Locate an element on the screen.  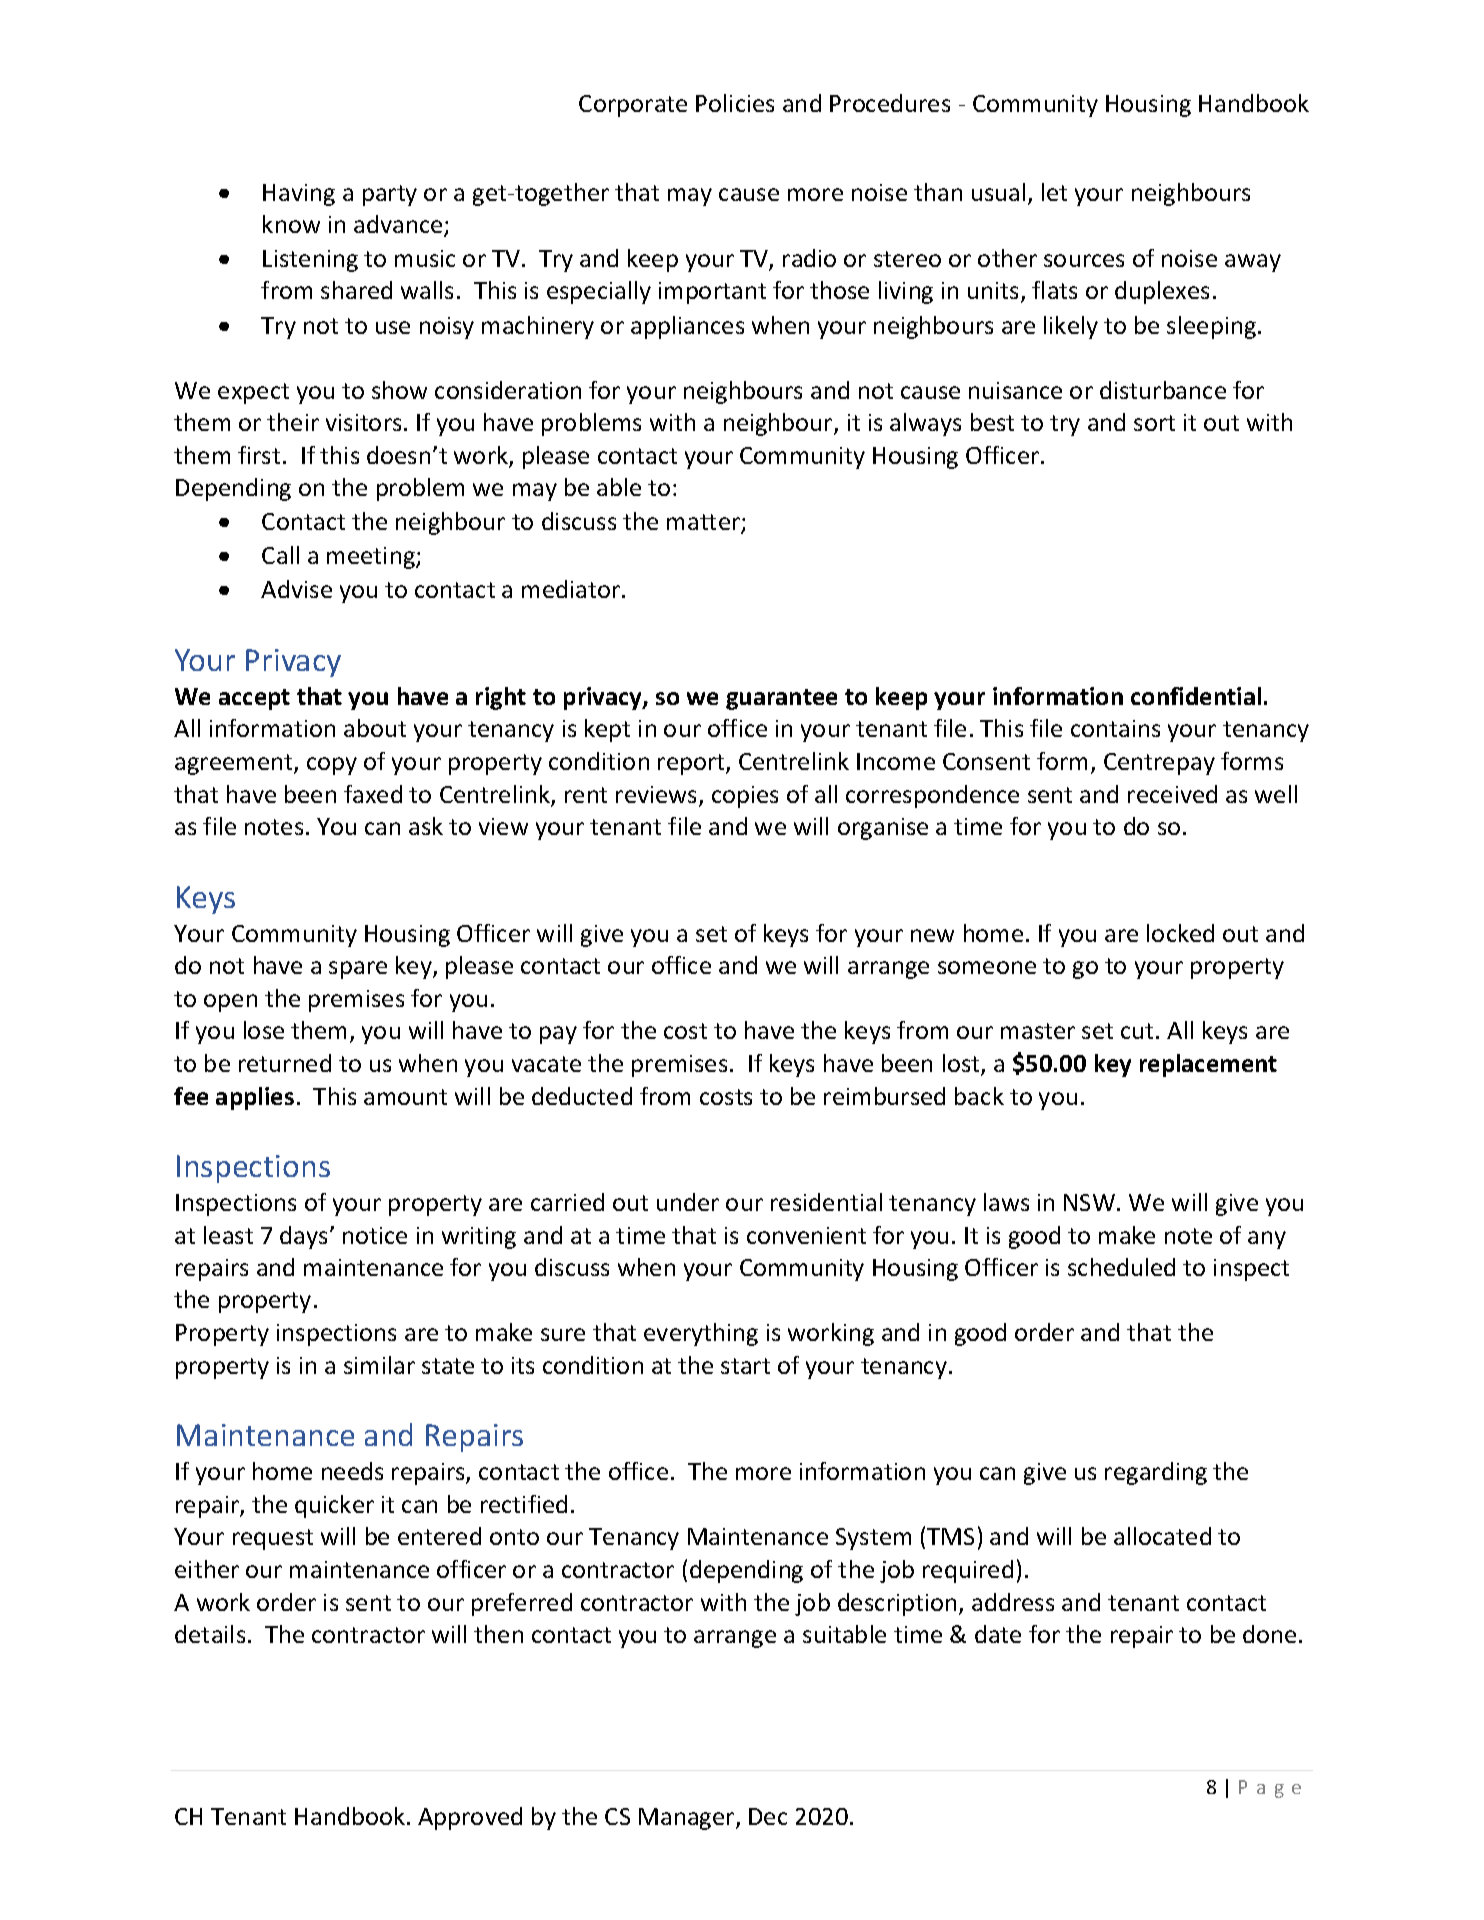
under is located at coordinates (688, 1202).
